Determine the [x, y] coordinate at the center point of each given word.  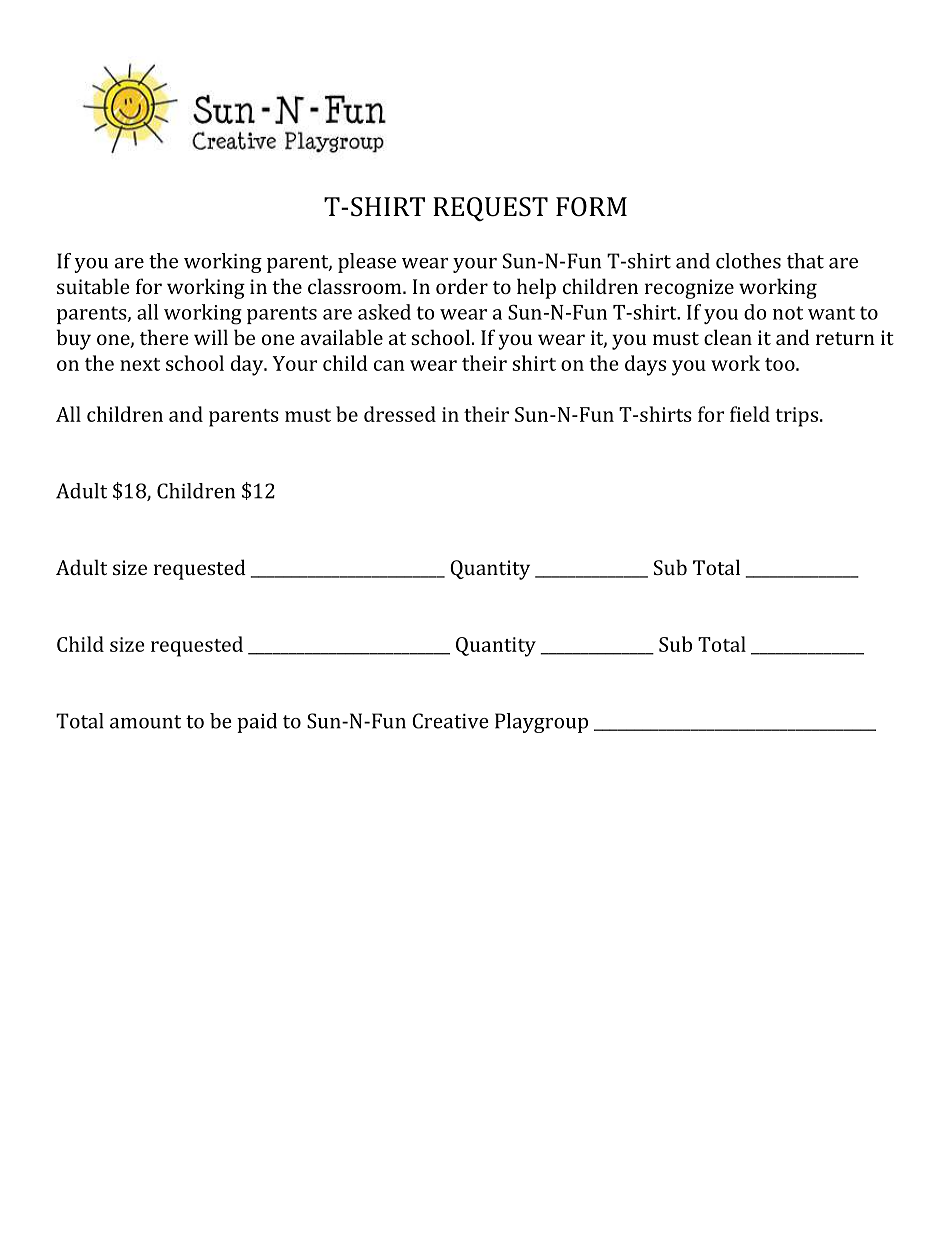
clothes [748, 261]
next [140, 364]
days [645, 365]
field [750, 414]
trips [796, 417]
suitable [93, 286]
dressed [400, 414]
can [389, 365]
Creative [450, 721]
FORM [591, 207]
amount [145, 722]
